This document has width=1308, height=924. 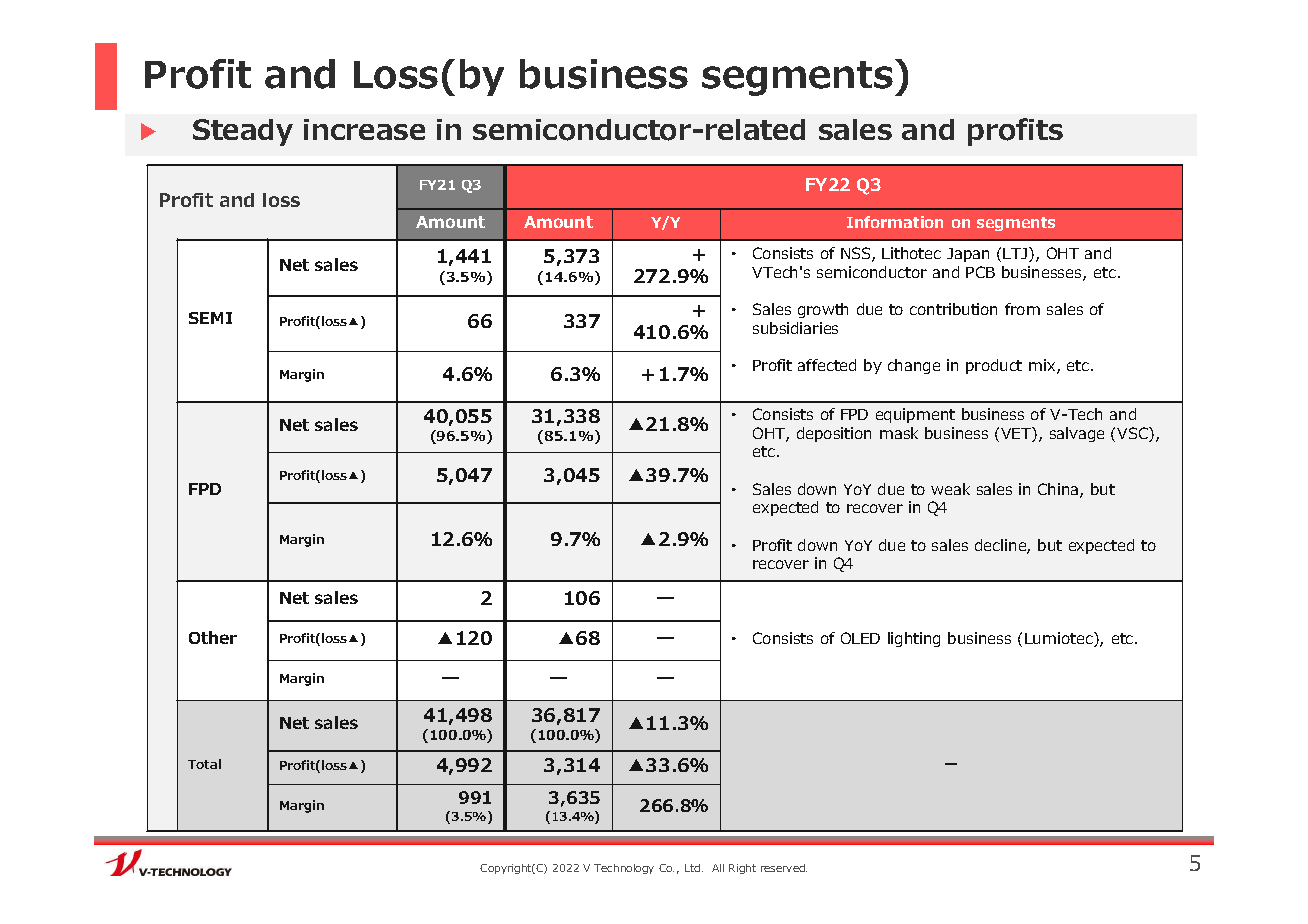 I want to click on Ltd, so click(x=694, y=868).
